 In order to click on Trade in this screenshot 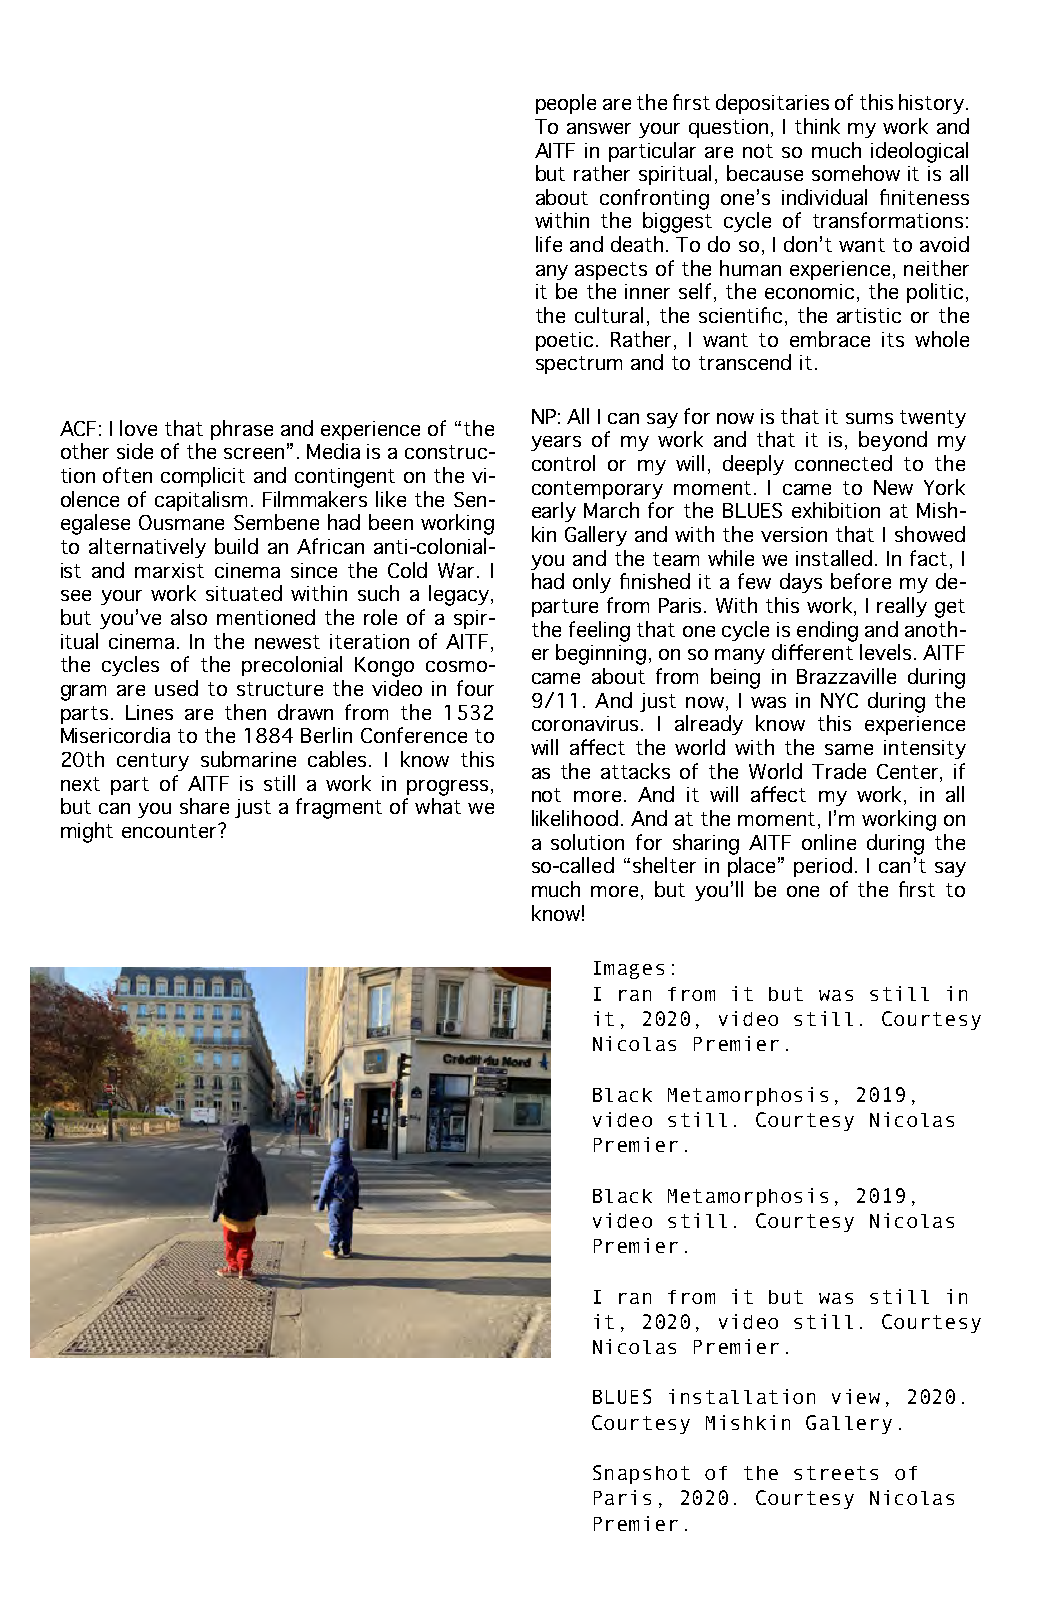, I will do `click(839, 771)`.
